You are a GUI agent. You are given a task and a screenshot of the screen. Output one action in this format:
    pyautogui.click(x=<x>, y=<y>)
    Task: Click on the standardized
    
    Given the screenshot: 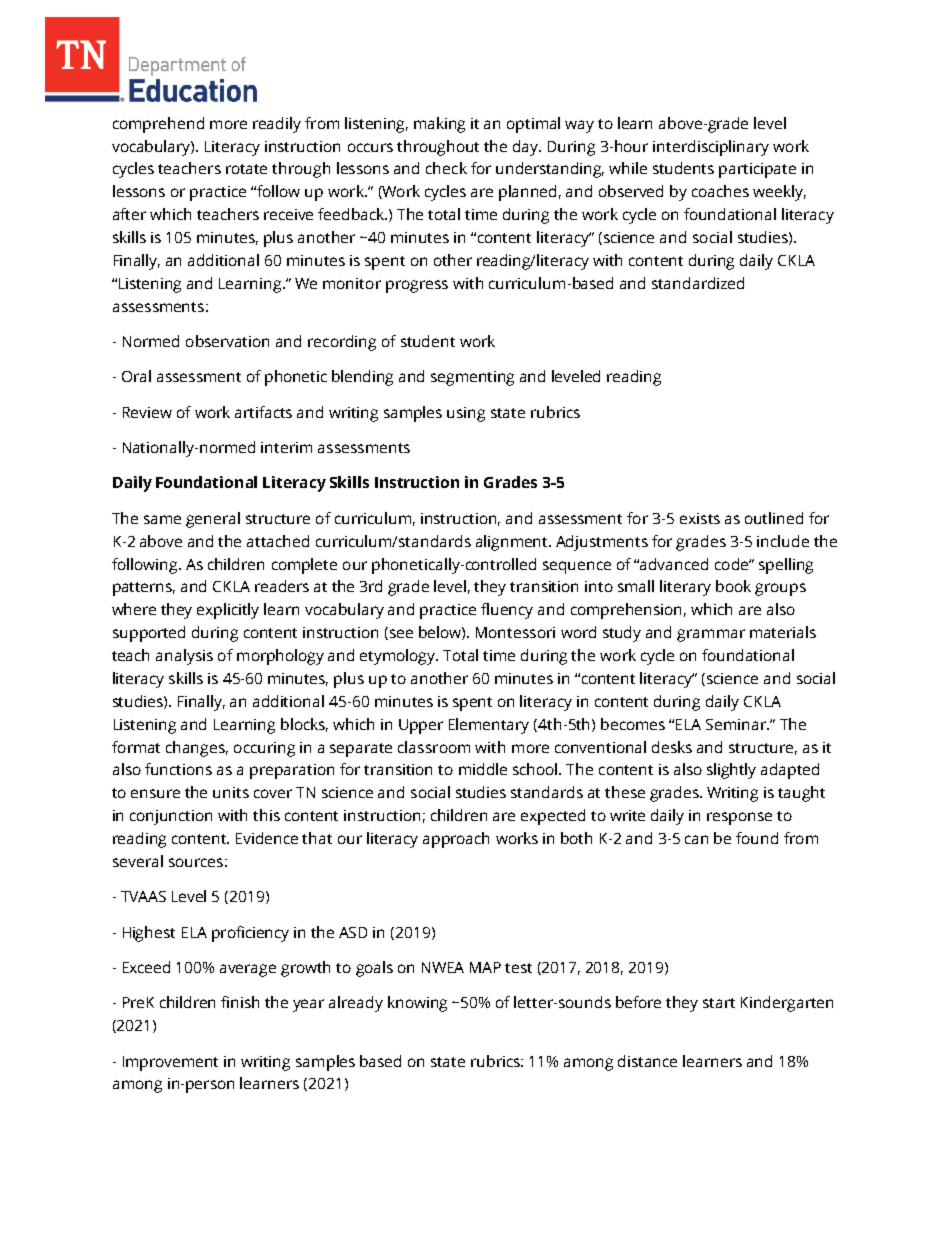 What is the action you would take?
    pyautogui.click(x=698, y=283)
